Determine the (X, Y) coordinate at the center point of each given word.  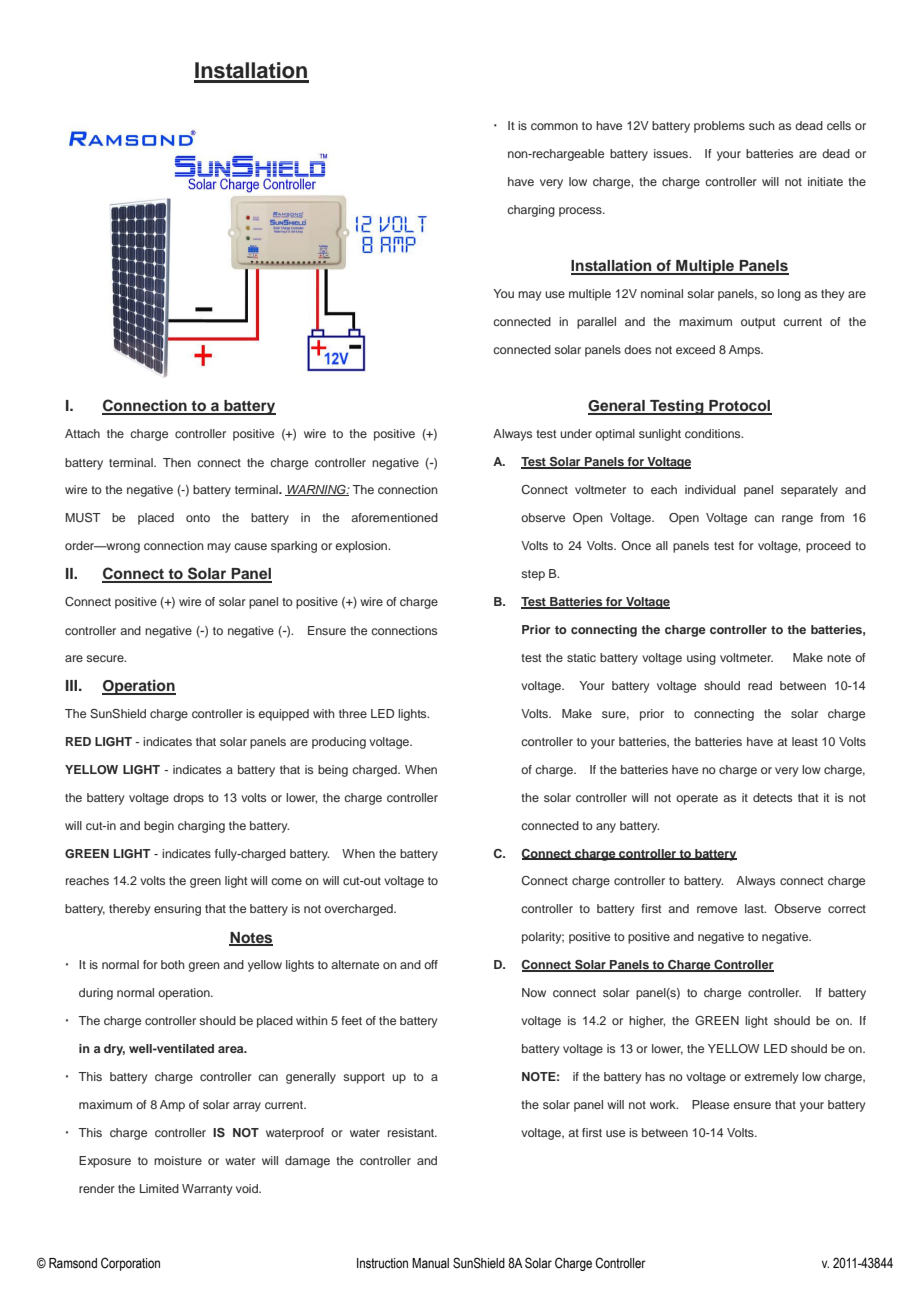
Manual (430, 1263)
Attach (82, 433)
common (554, 126)
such (762, 125)
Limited (159, 1188)
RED (78, 741)
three (353, 713)
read (760, 685)
